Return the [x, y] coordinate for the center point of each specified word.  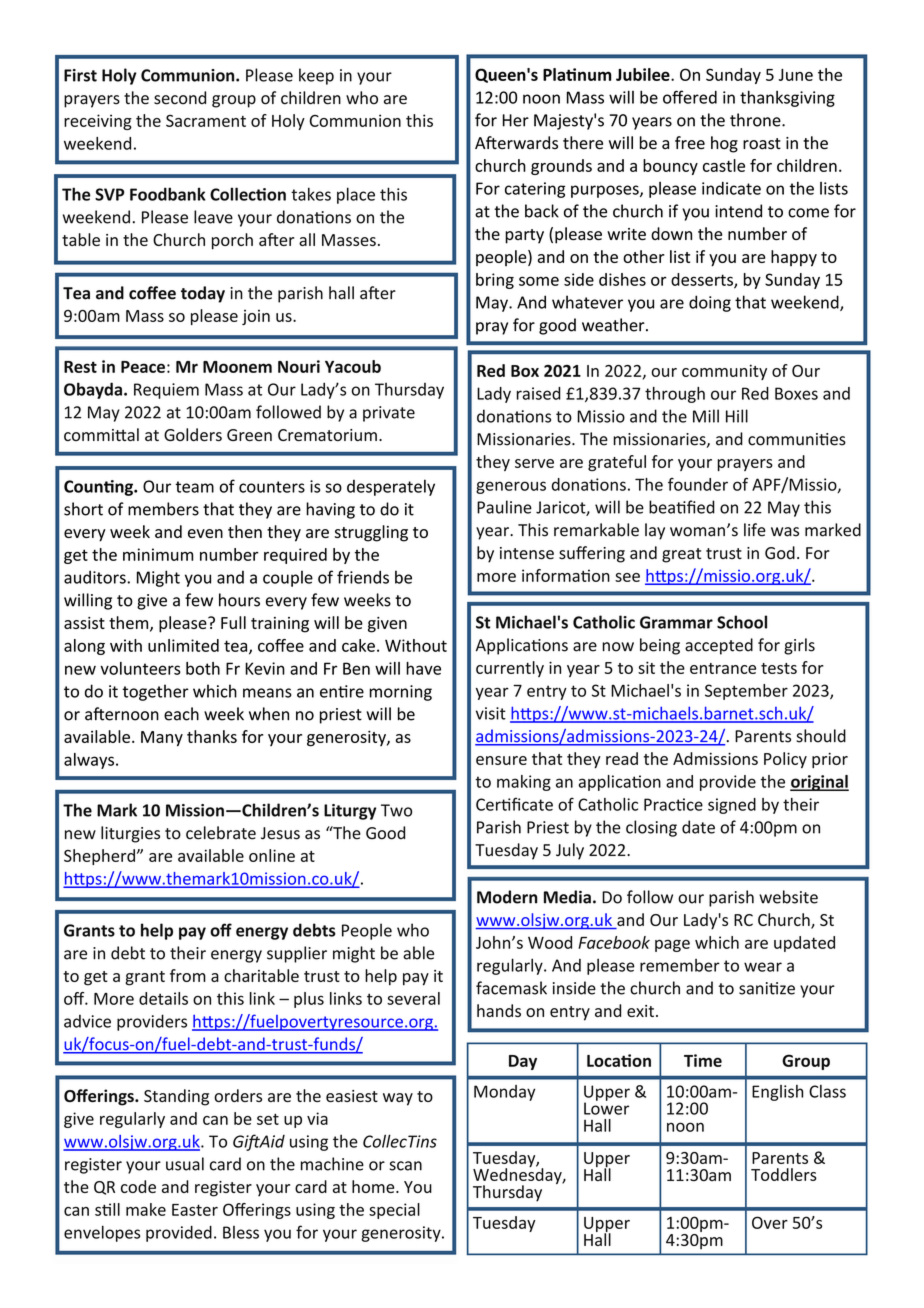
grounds [561, 167]
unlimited [183, 645]
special [394, 1211]
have [423, 668]
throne [756, 120]
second [180, 98]
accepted [719, 646]
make [146, 1209]
